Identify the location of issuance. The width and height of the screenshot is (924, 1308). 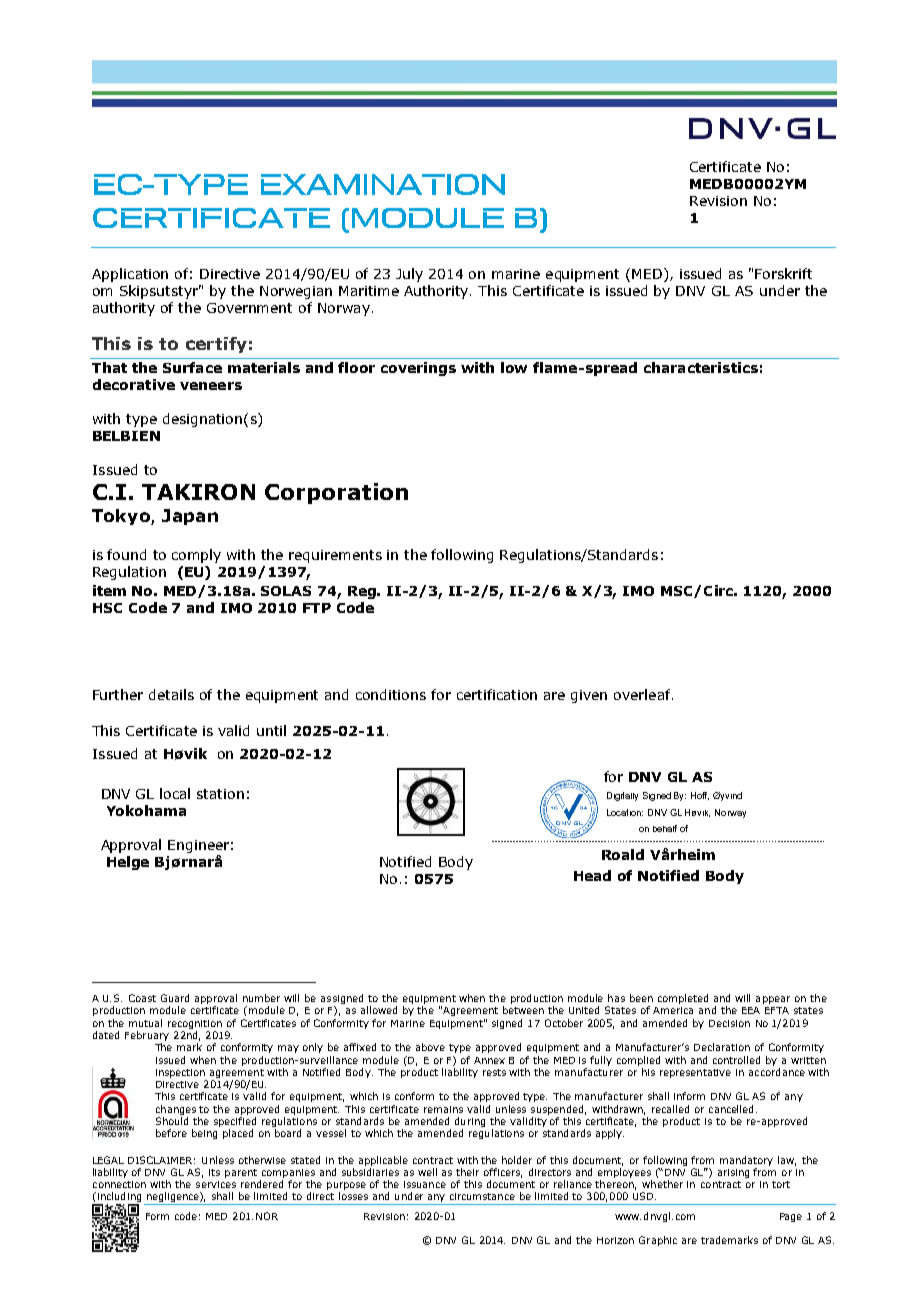
(425, 1184).
